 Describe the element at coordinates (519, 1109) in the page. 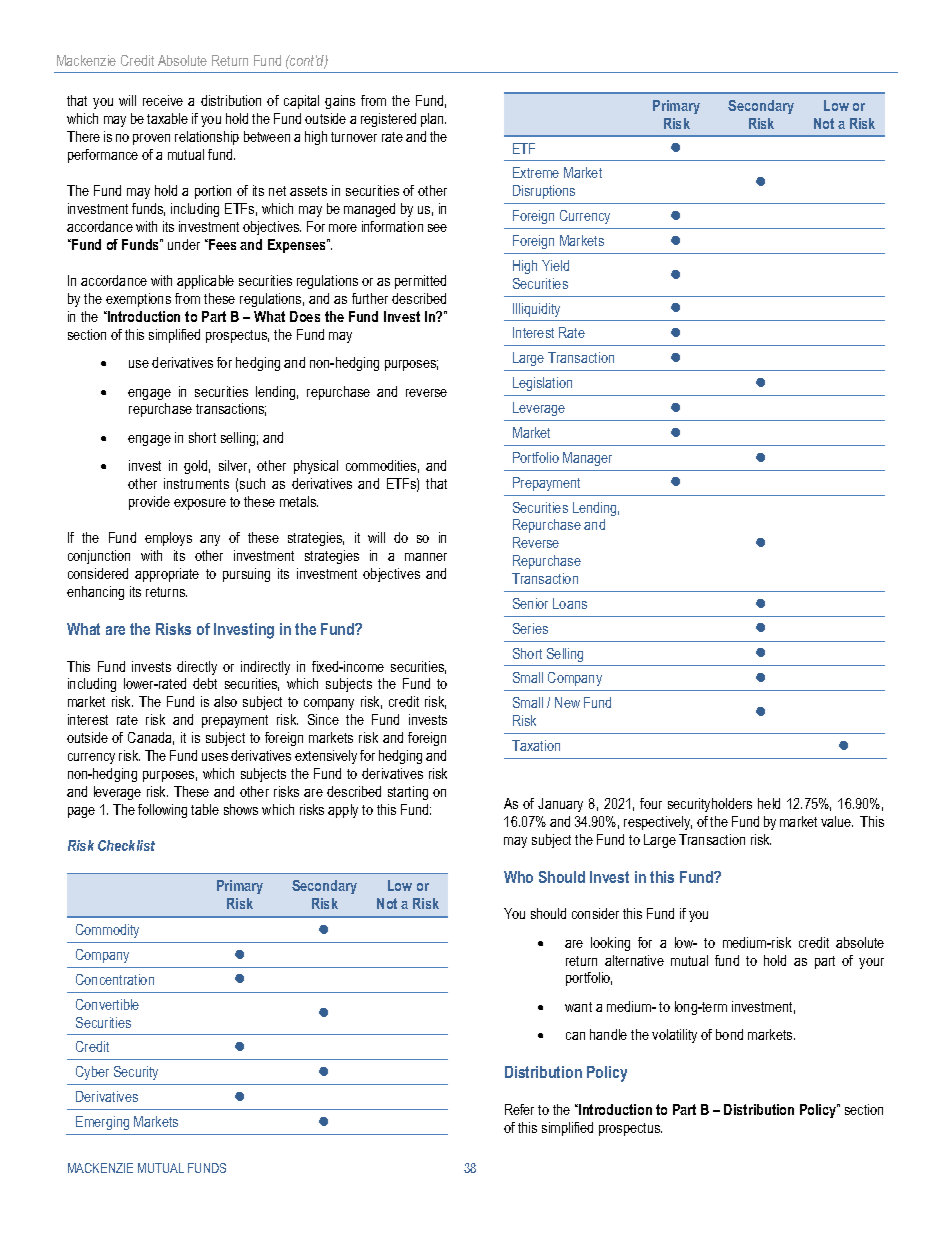

I see `Refer` at that location.
